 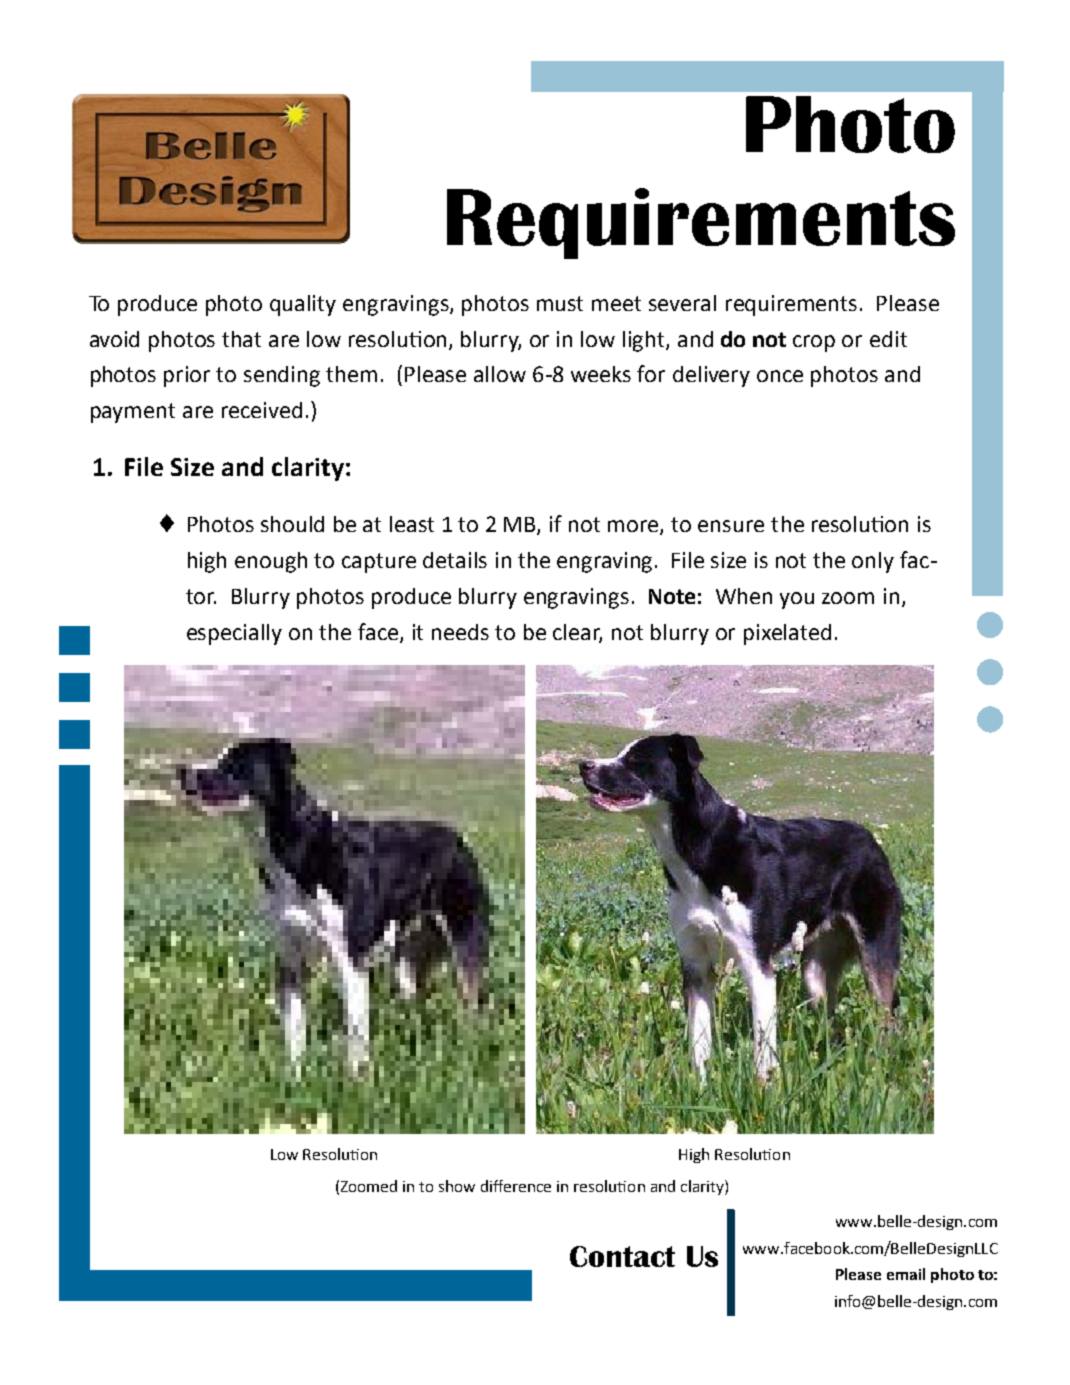 What do you see at coordinates (241, 339) in the screenshot?
I see `that` at bounding box center [241, 339].
